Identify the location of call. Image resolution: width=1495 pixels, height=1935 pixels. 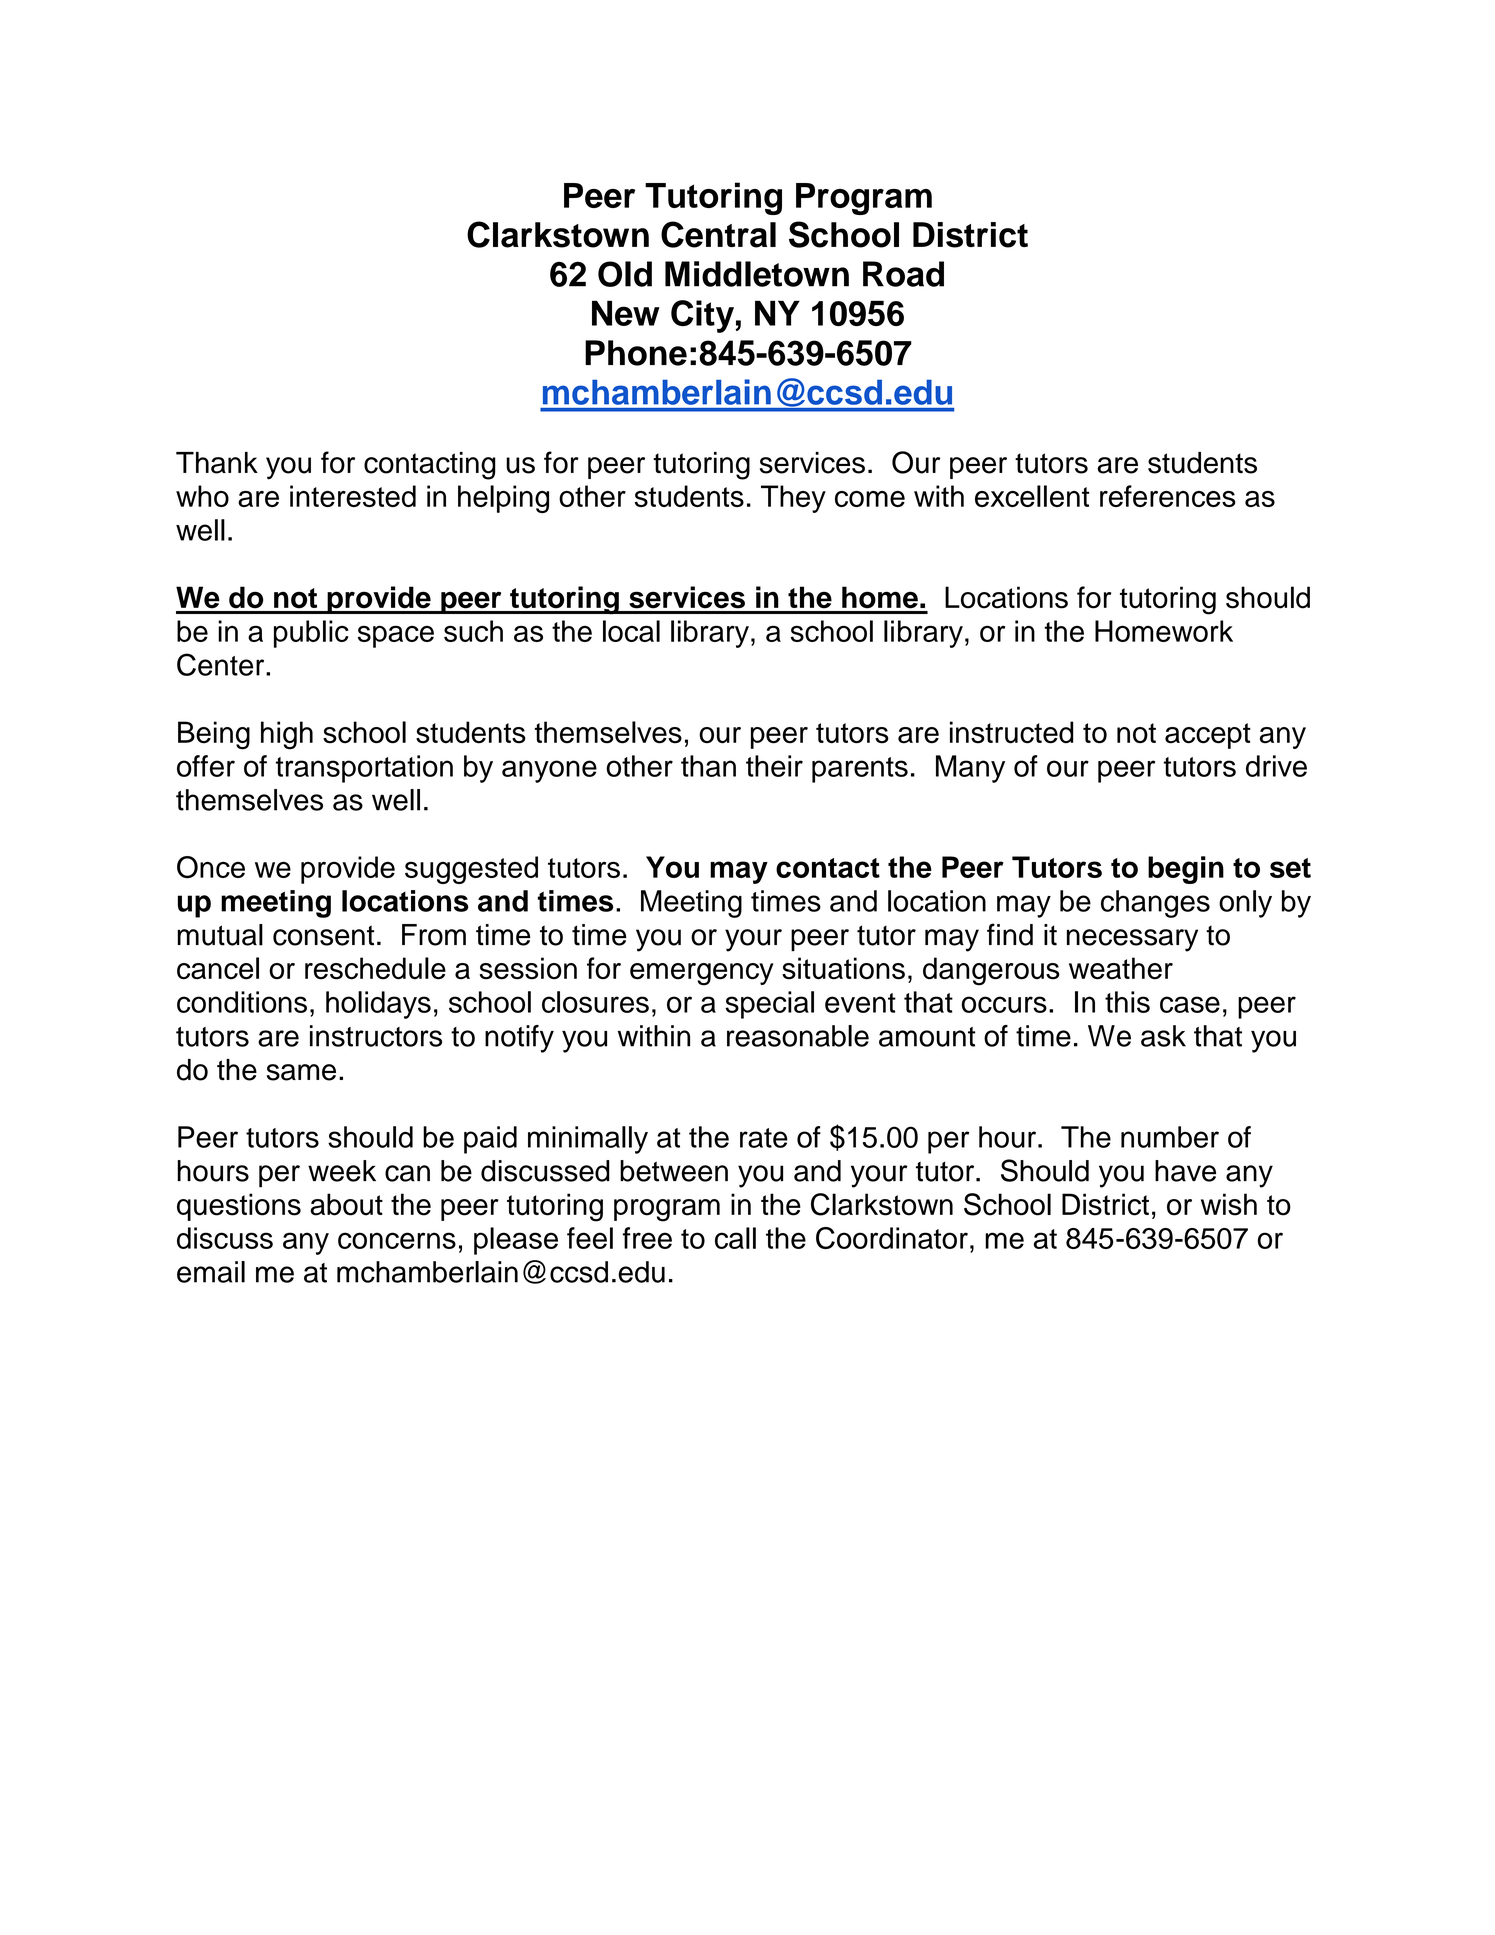
(735, 1238).
